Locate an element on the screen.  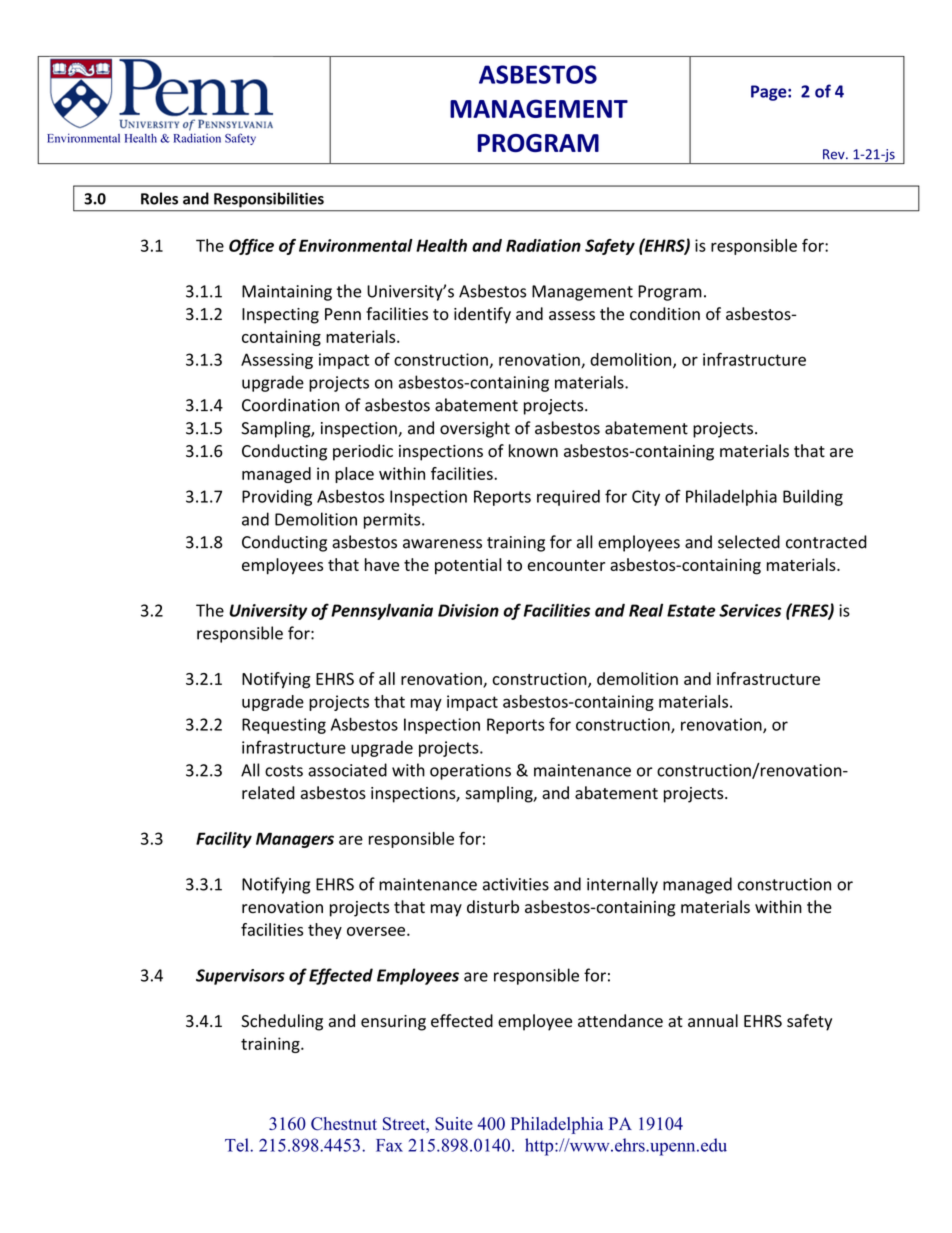
Requesting is located at coordinates (284, 726).
